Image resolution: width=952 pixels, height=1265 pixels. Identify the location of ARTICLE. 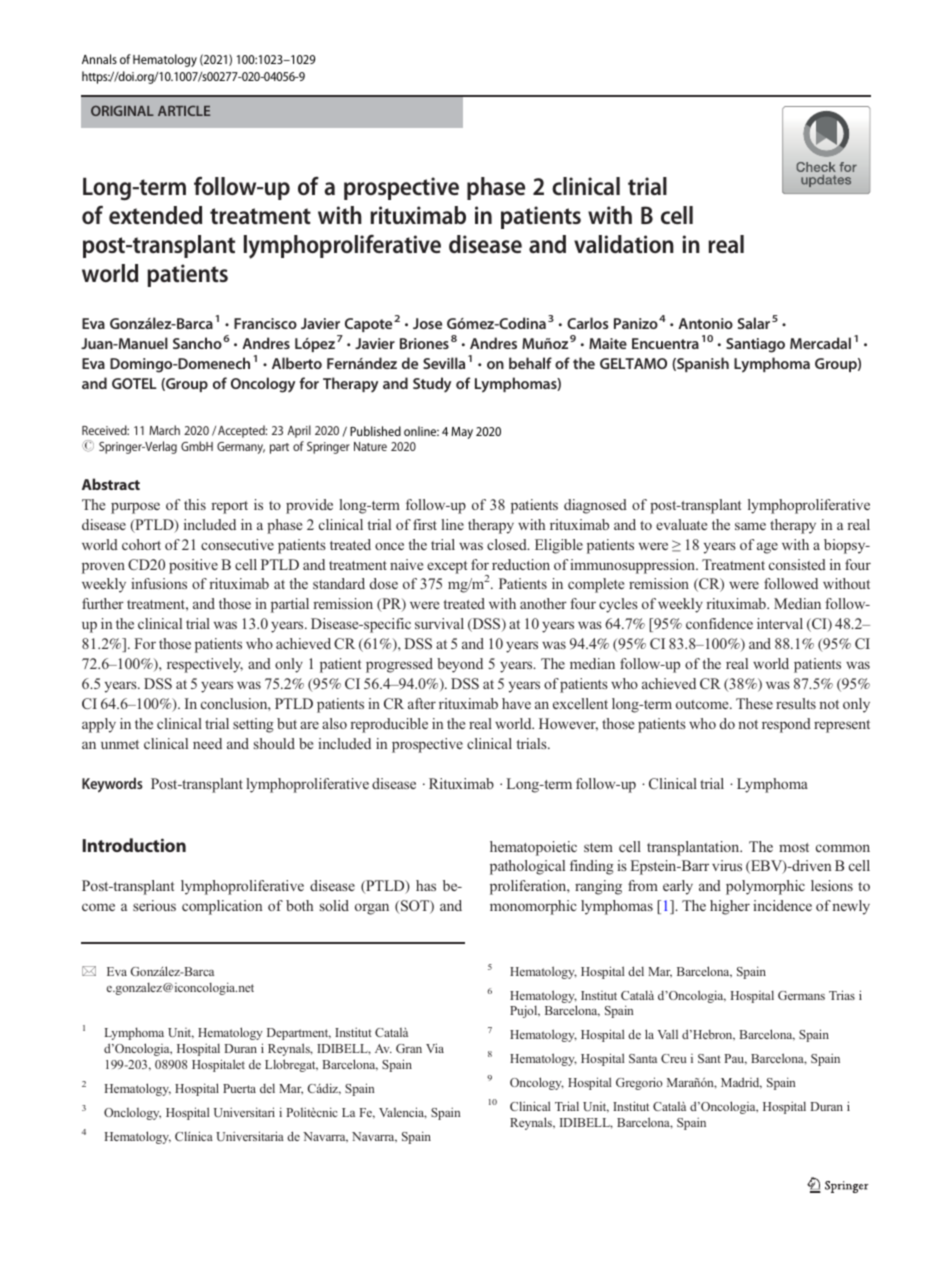
(184, 110).
